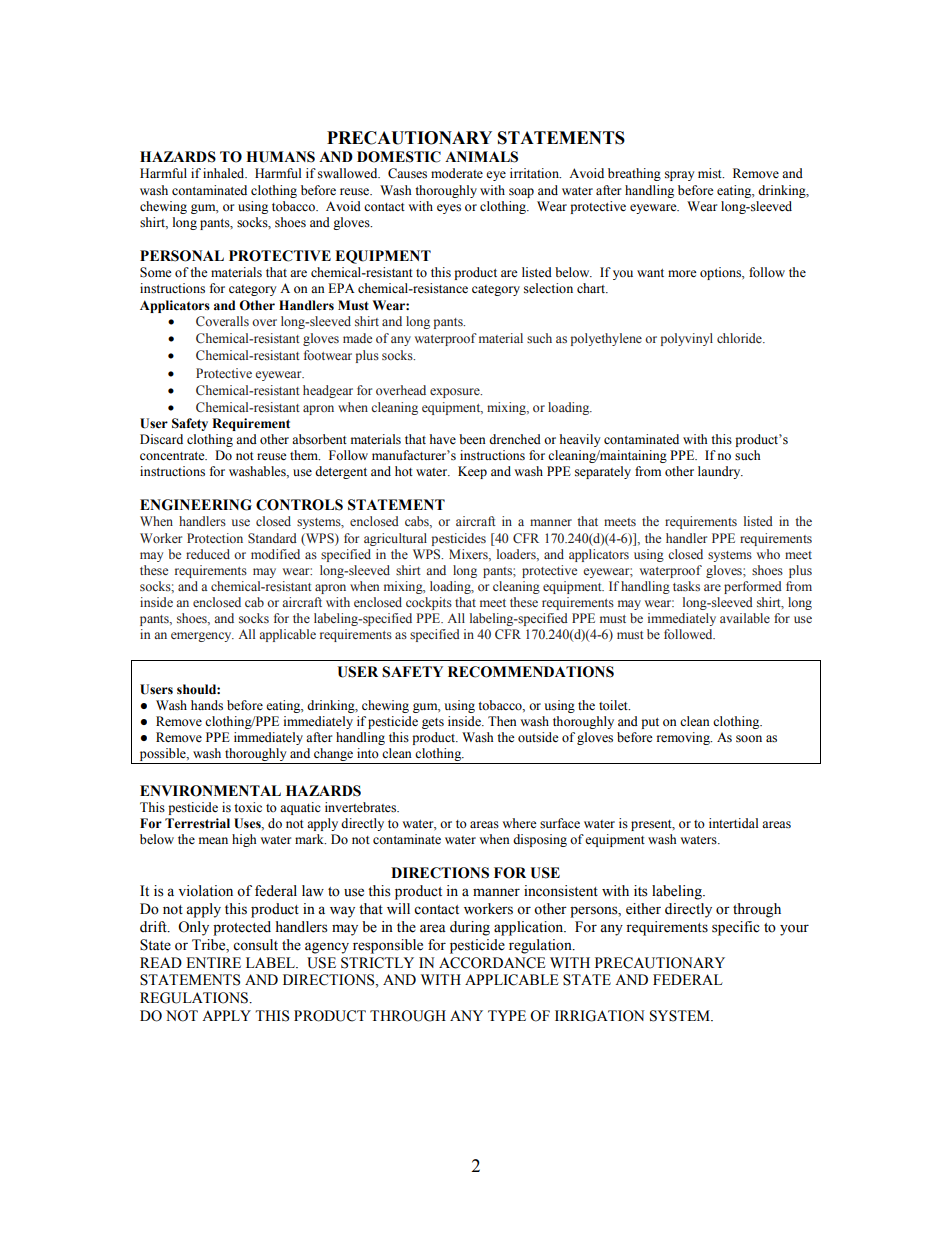  I want to click on headgear, so click(328, 391).
